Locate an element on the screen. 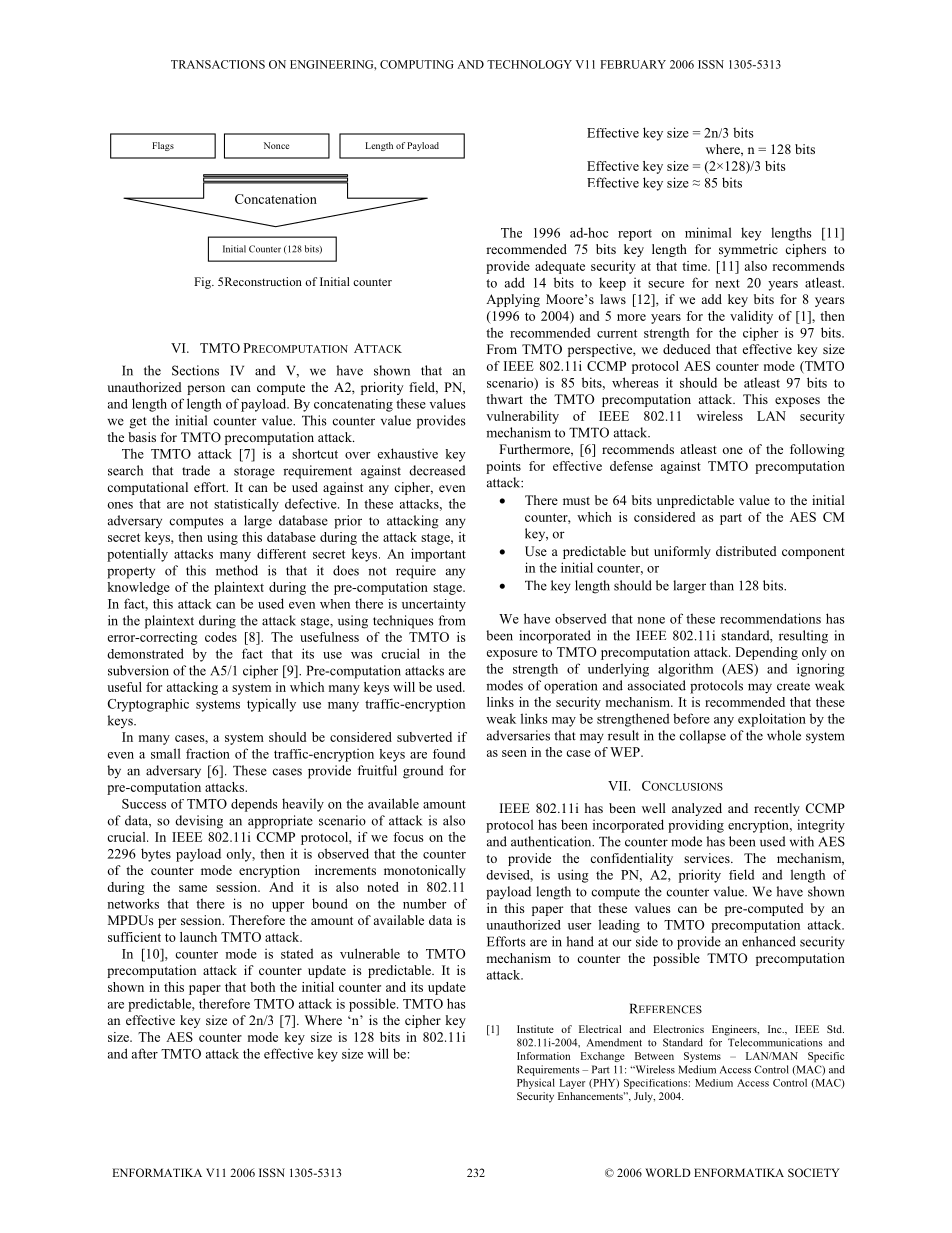 The height and width of the screenshot is (1233, 952). TRANSACTIONS is located at coordinates (218, 64).
